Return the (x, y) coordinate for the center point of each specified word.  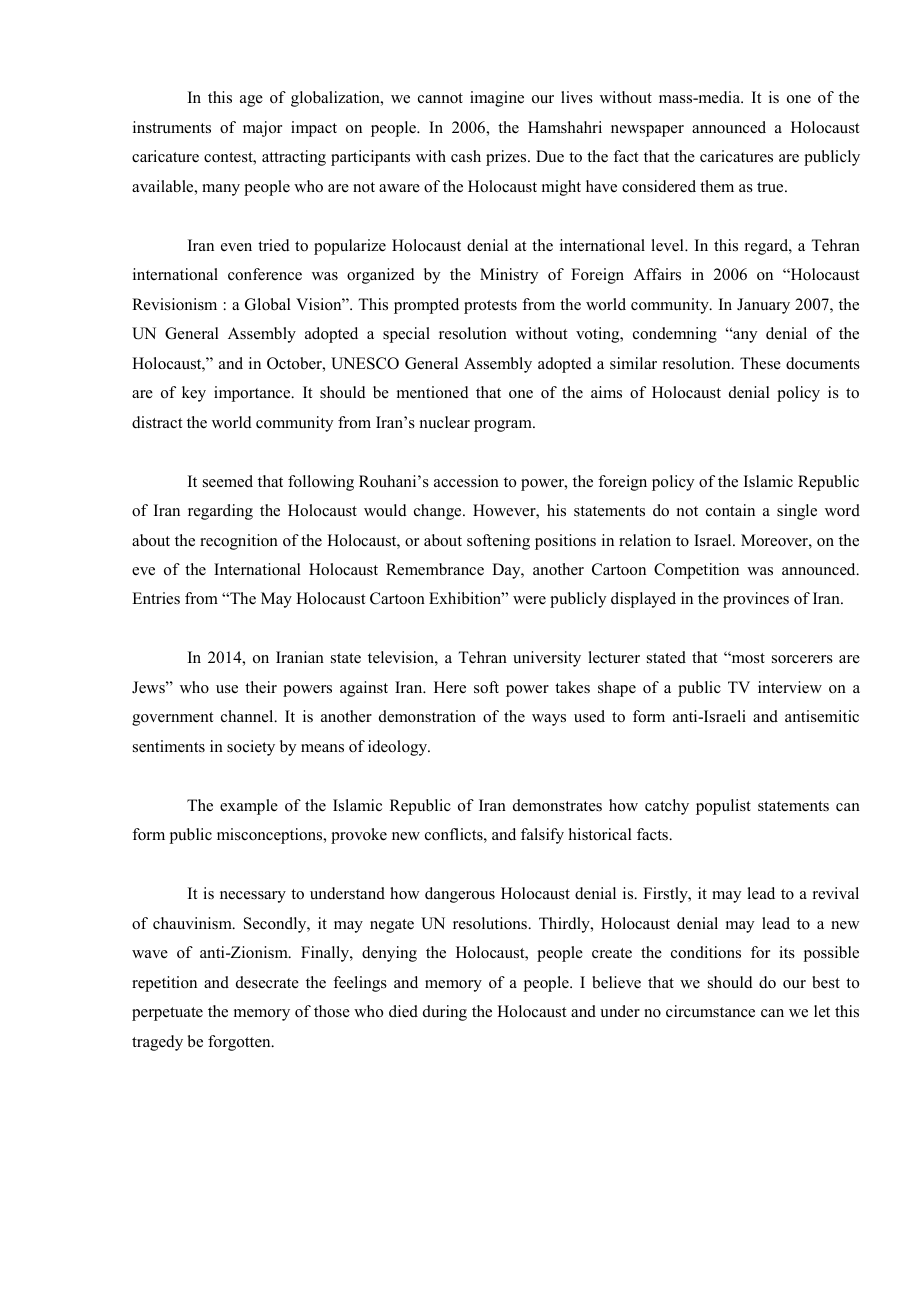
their (261, 687)
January (763, 306)
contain (730, 510)
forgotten (240, 1043)
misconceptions (271, 836)
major (262, 129)
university (547, 659)
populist (723, 807)
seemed (228, 481)
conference (265, 274)
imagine (497, 99)
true (771, 187)
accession (466, 481)
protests (490, 307)
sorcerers (802, 659)
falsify (542, 836)
